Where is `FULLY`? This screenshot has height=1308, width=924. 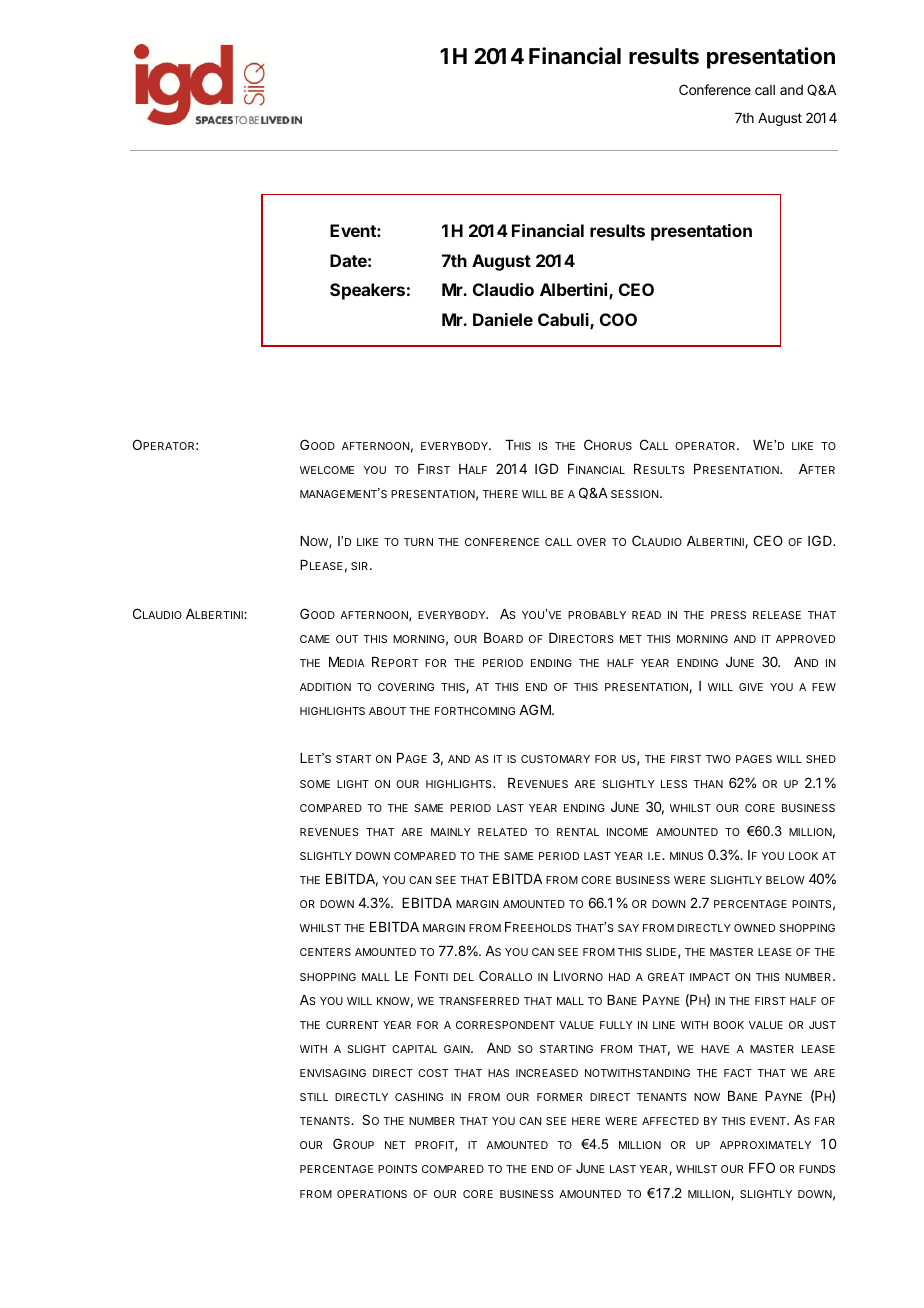
FULLY is located at coordinates (616, 1025).
